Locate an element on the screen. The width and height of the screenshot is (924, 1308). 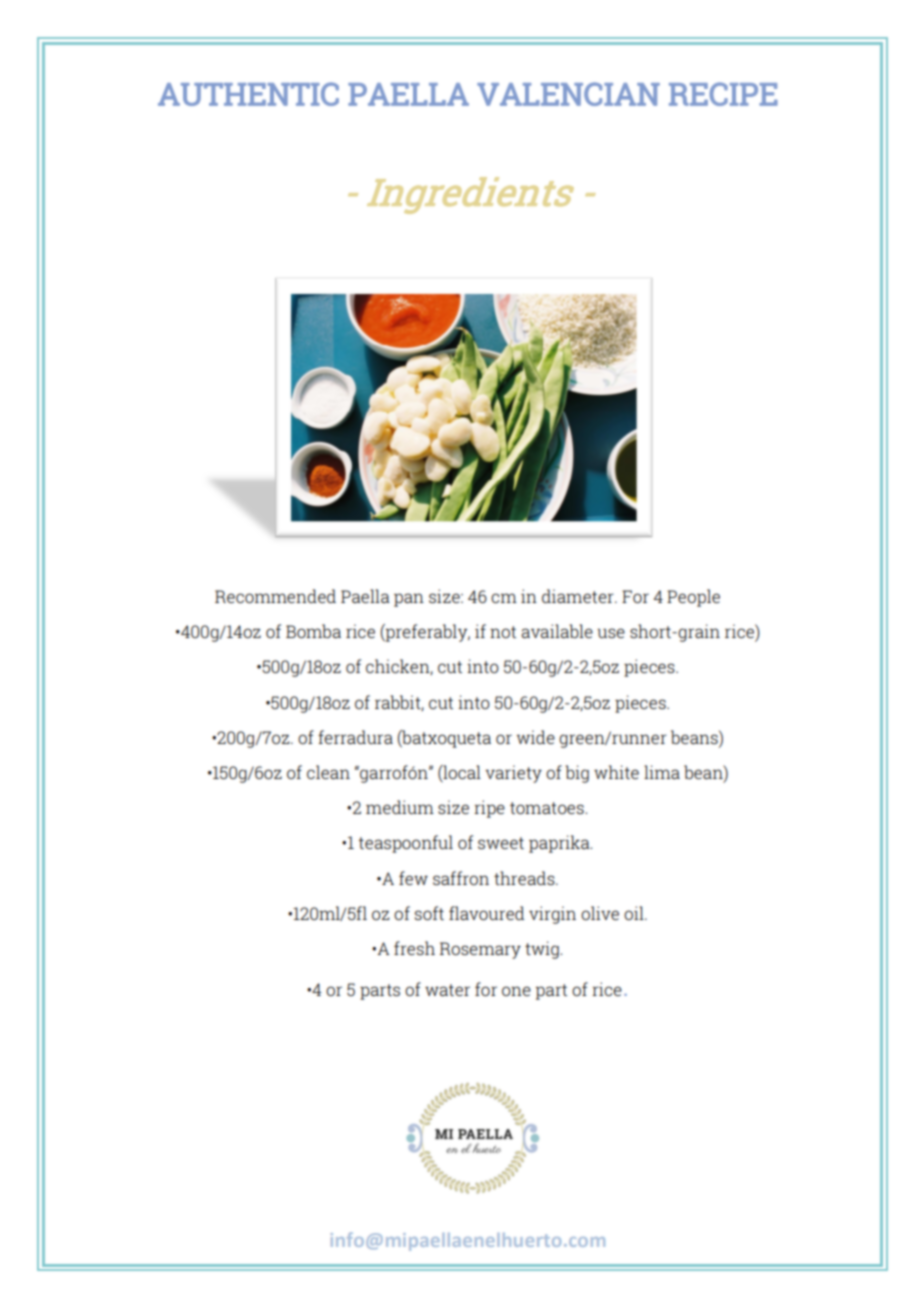
RECIPE is located at coordinates (723, 94).
